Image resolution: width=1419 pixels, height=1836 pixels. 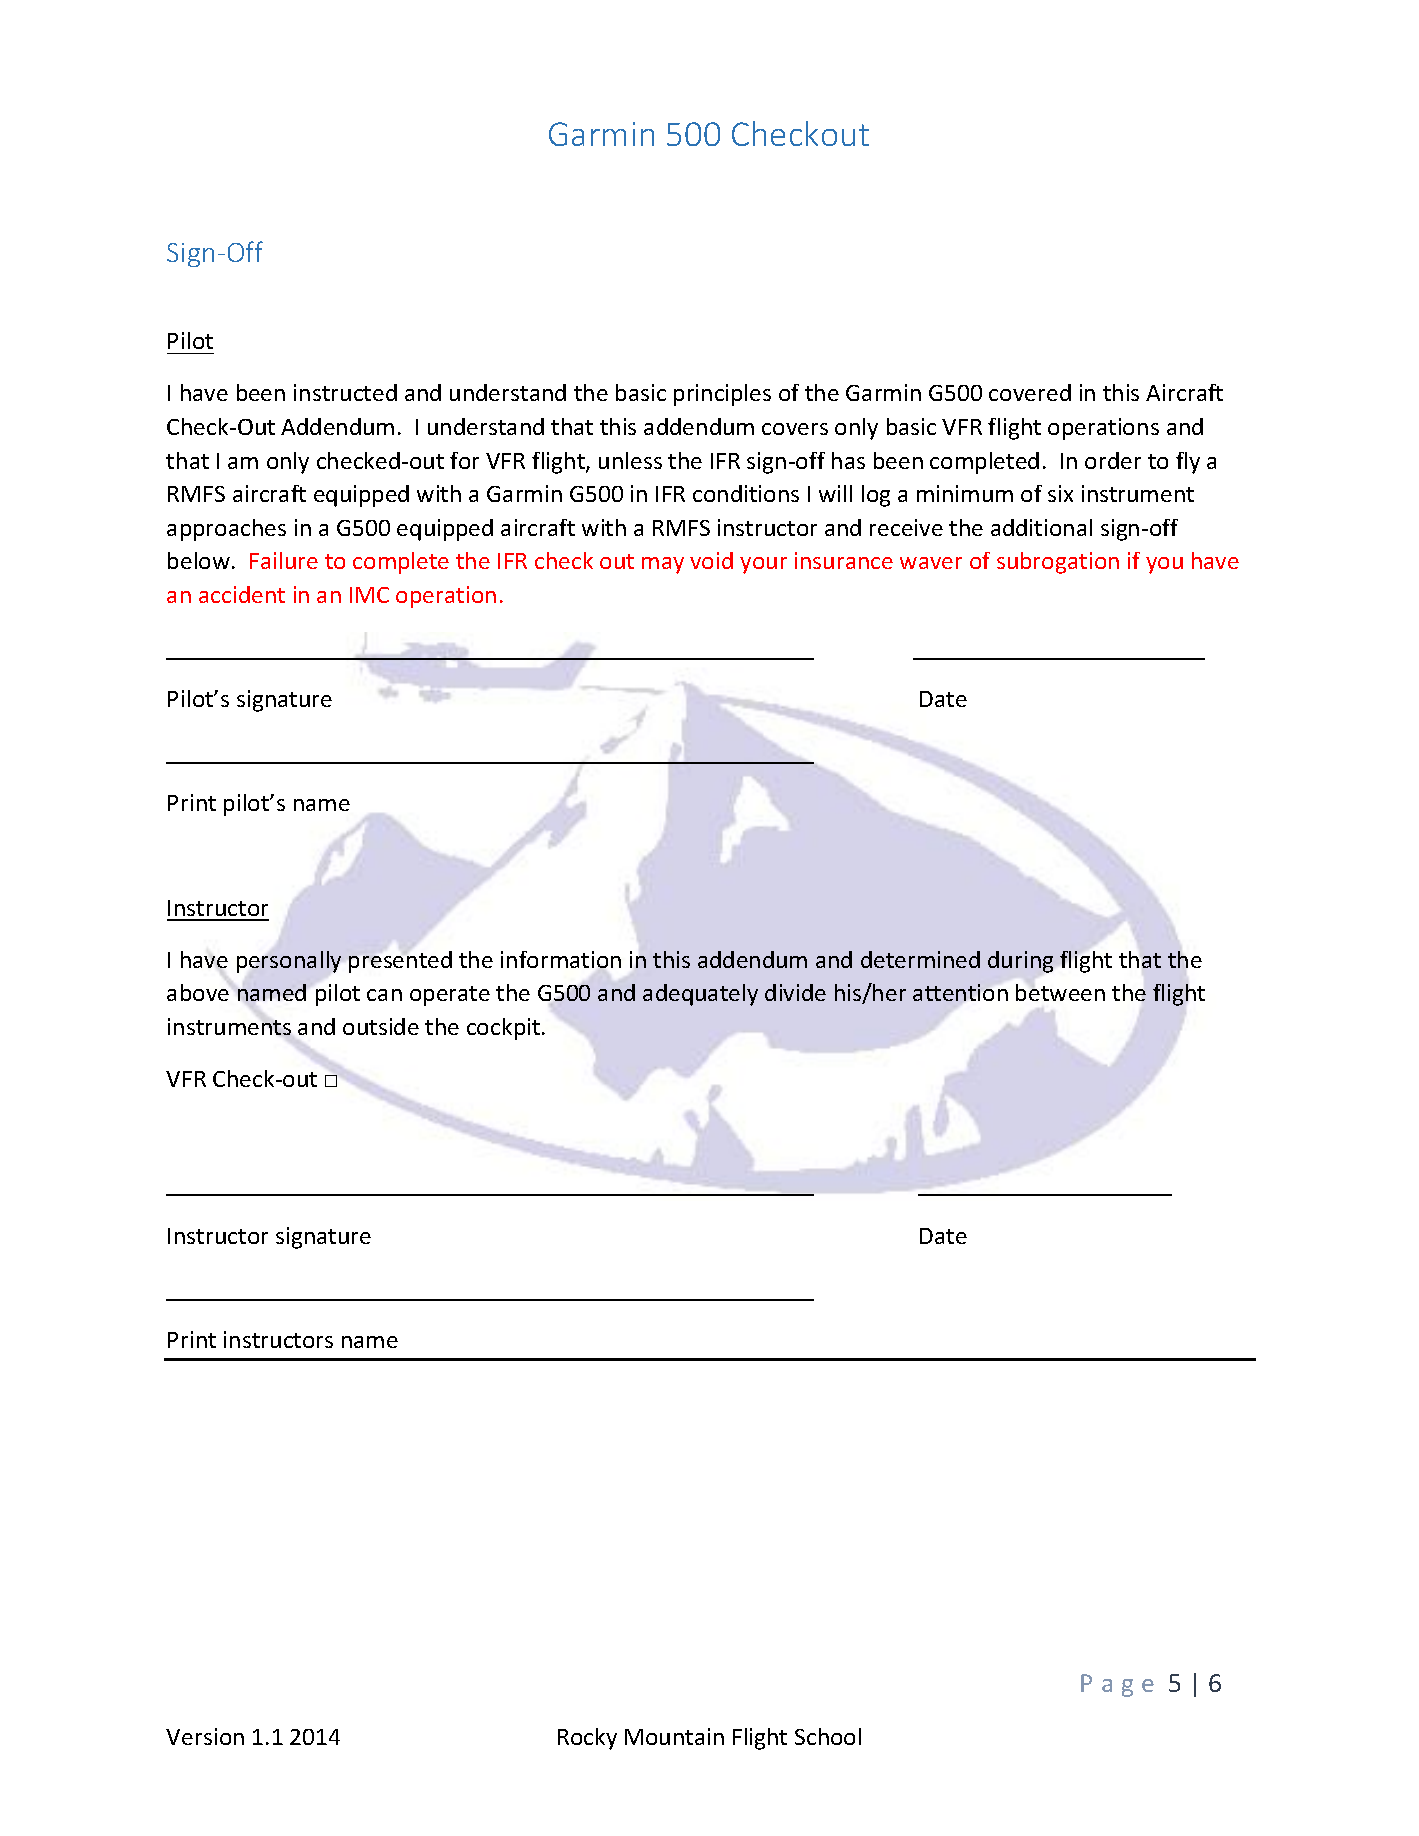 What do you see at coordinates (587, 1739) in the page?
I see `Rocky` at bounding box center [587, 1739].
